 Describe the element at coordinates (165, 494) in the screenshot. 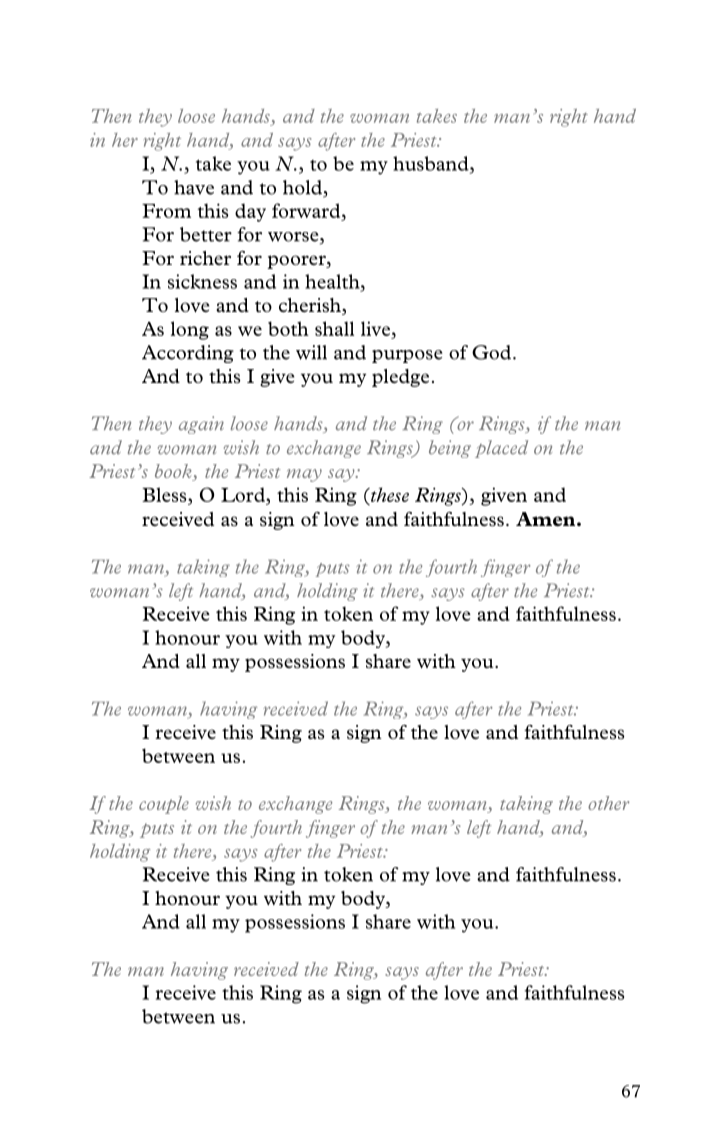

I see `Bless` at that location.
